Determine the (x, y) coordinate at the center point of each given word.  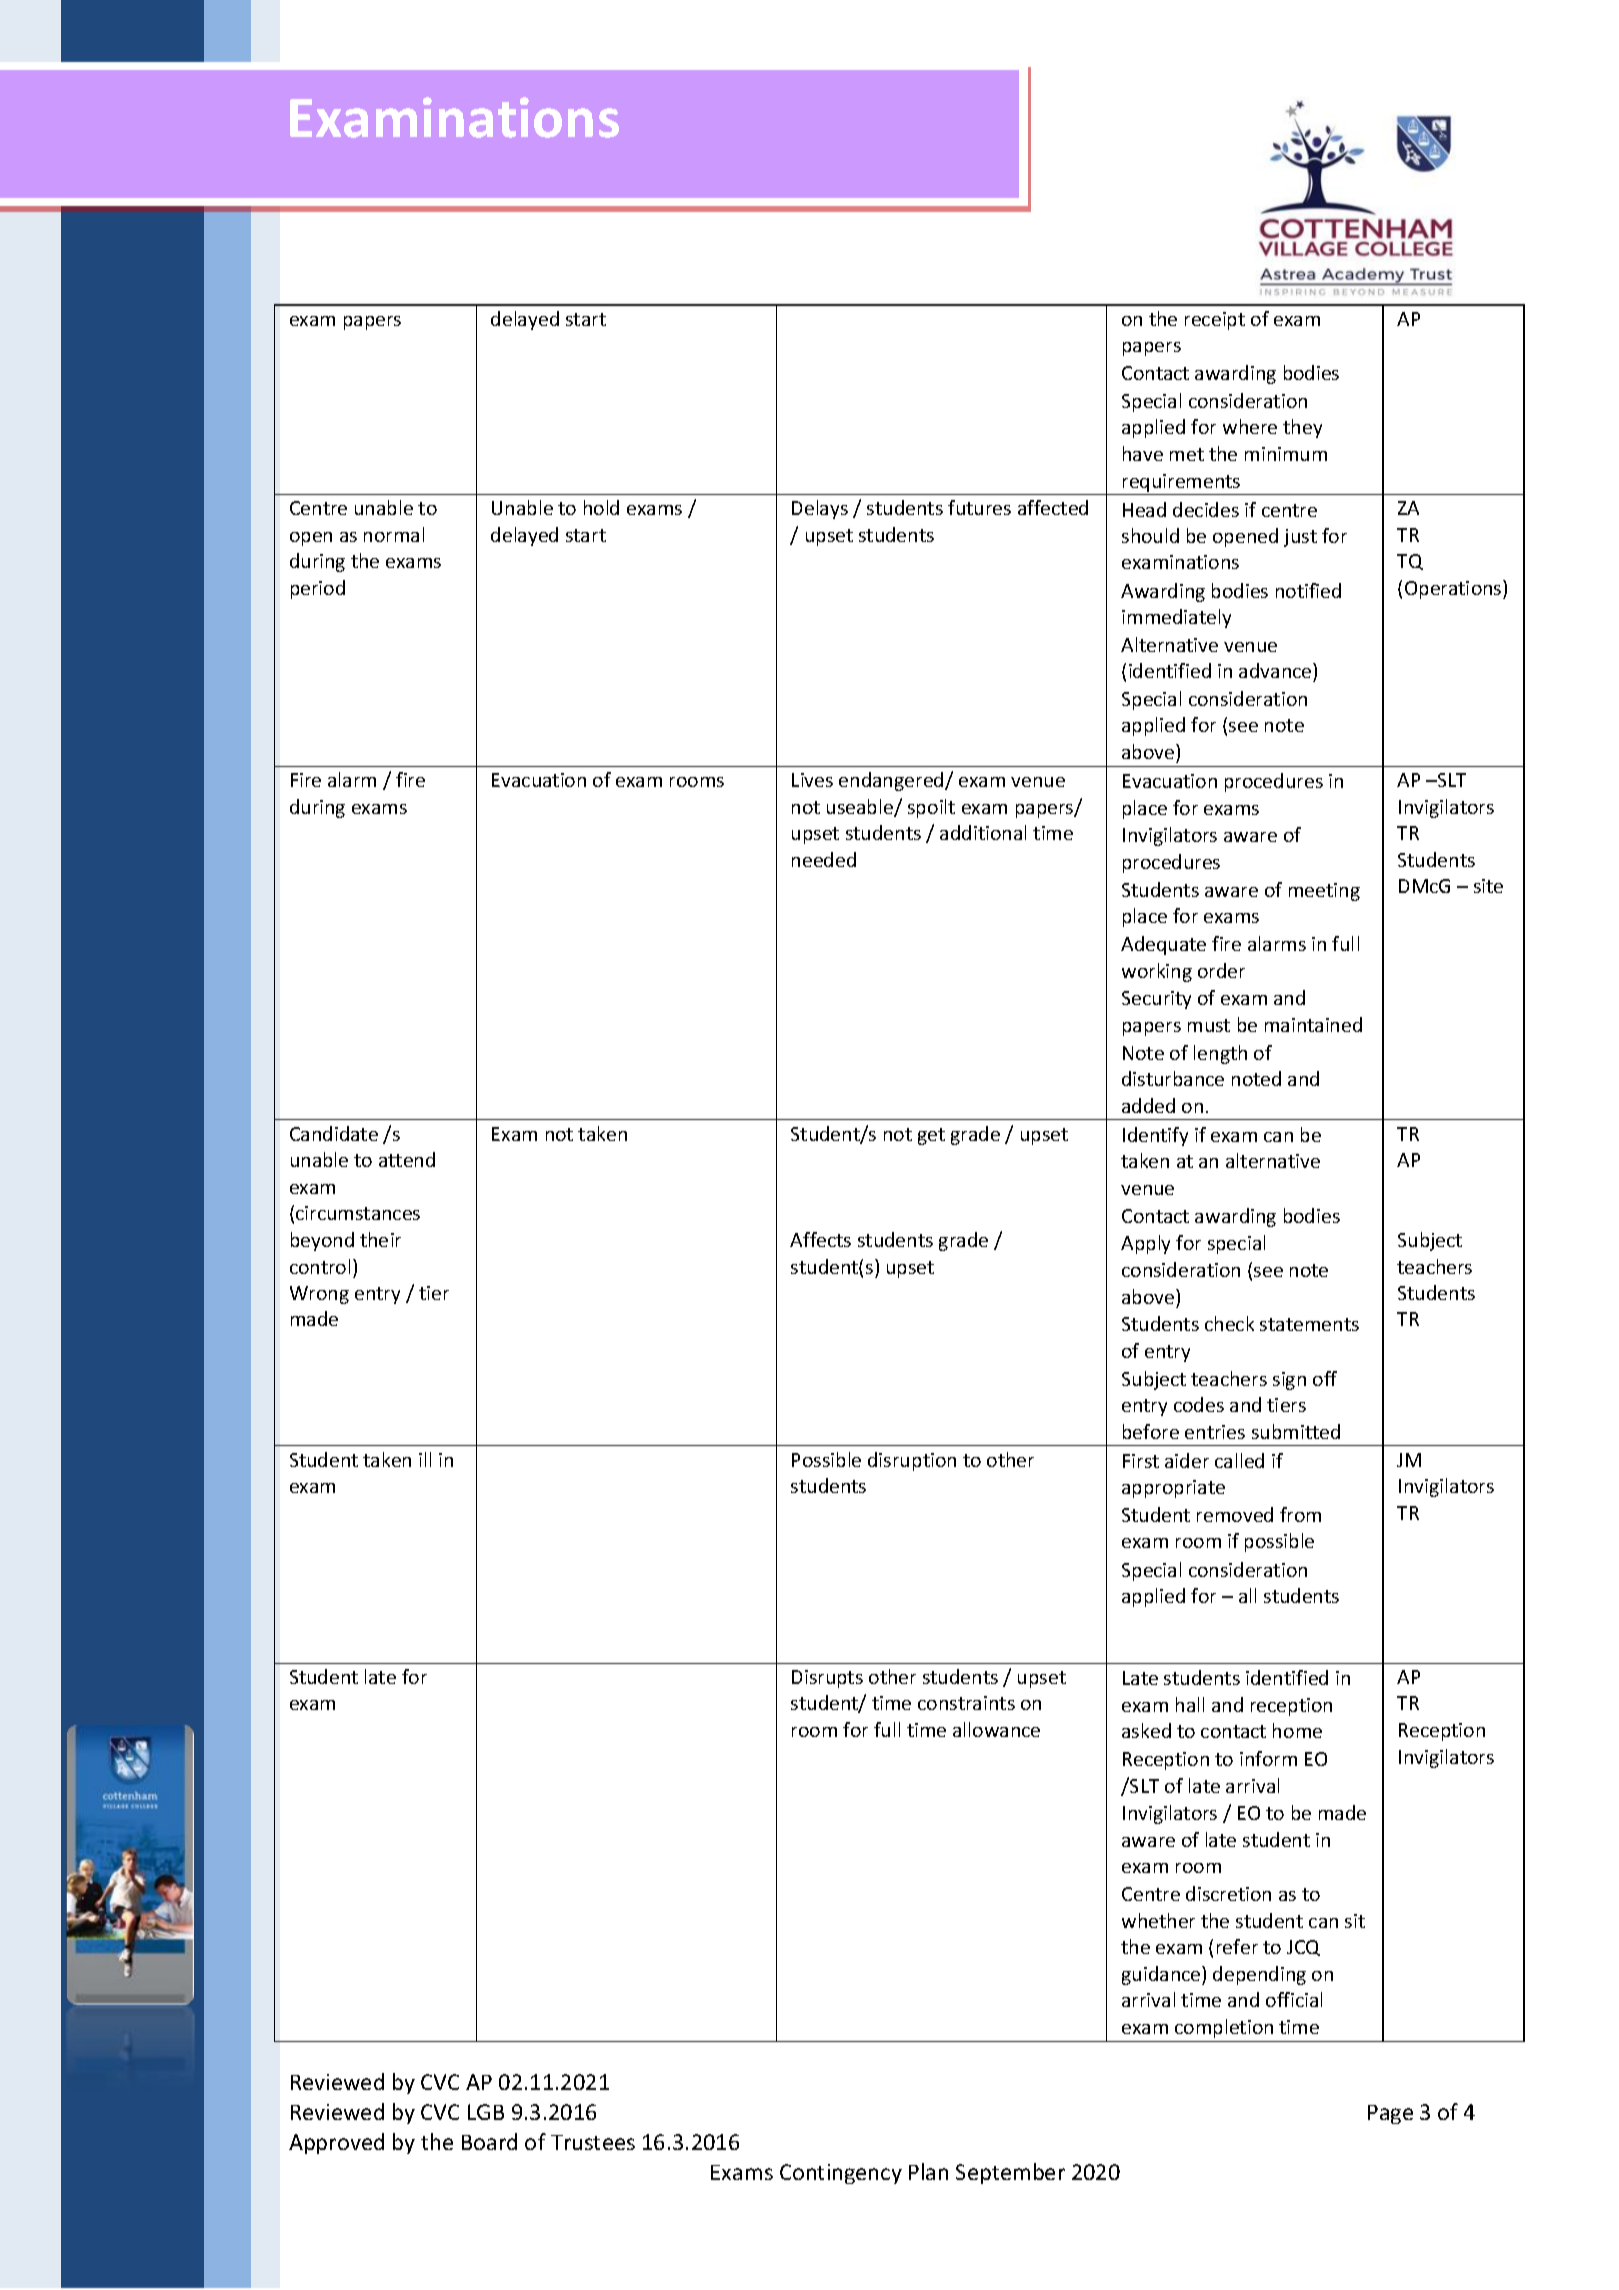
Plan (928, 2171)
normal (394, 534)
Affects (820, 1239)
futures (979, 507)
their (380, 1239)
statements (1309, 1324)
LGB (486, 2112)
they (1302, 428)
